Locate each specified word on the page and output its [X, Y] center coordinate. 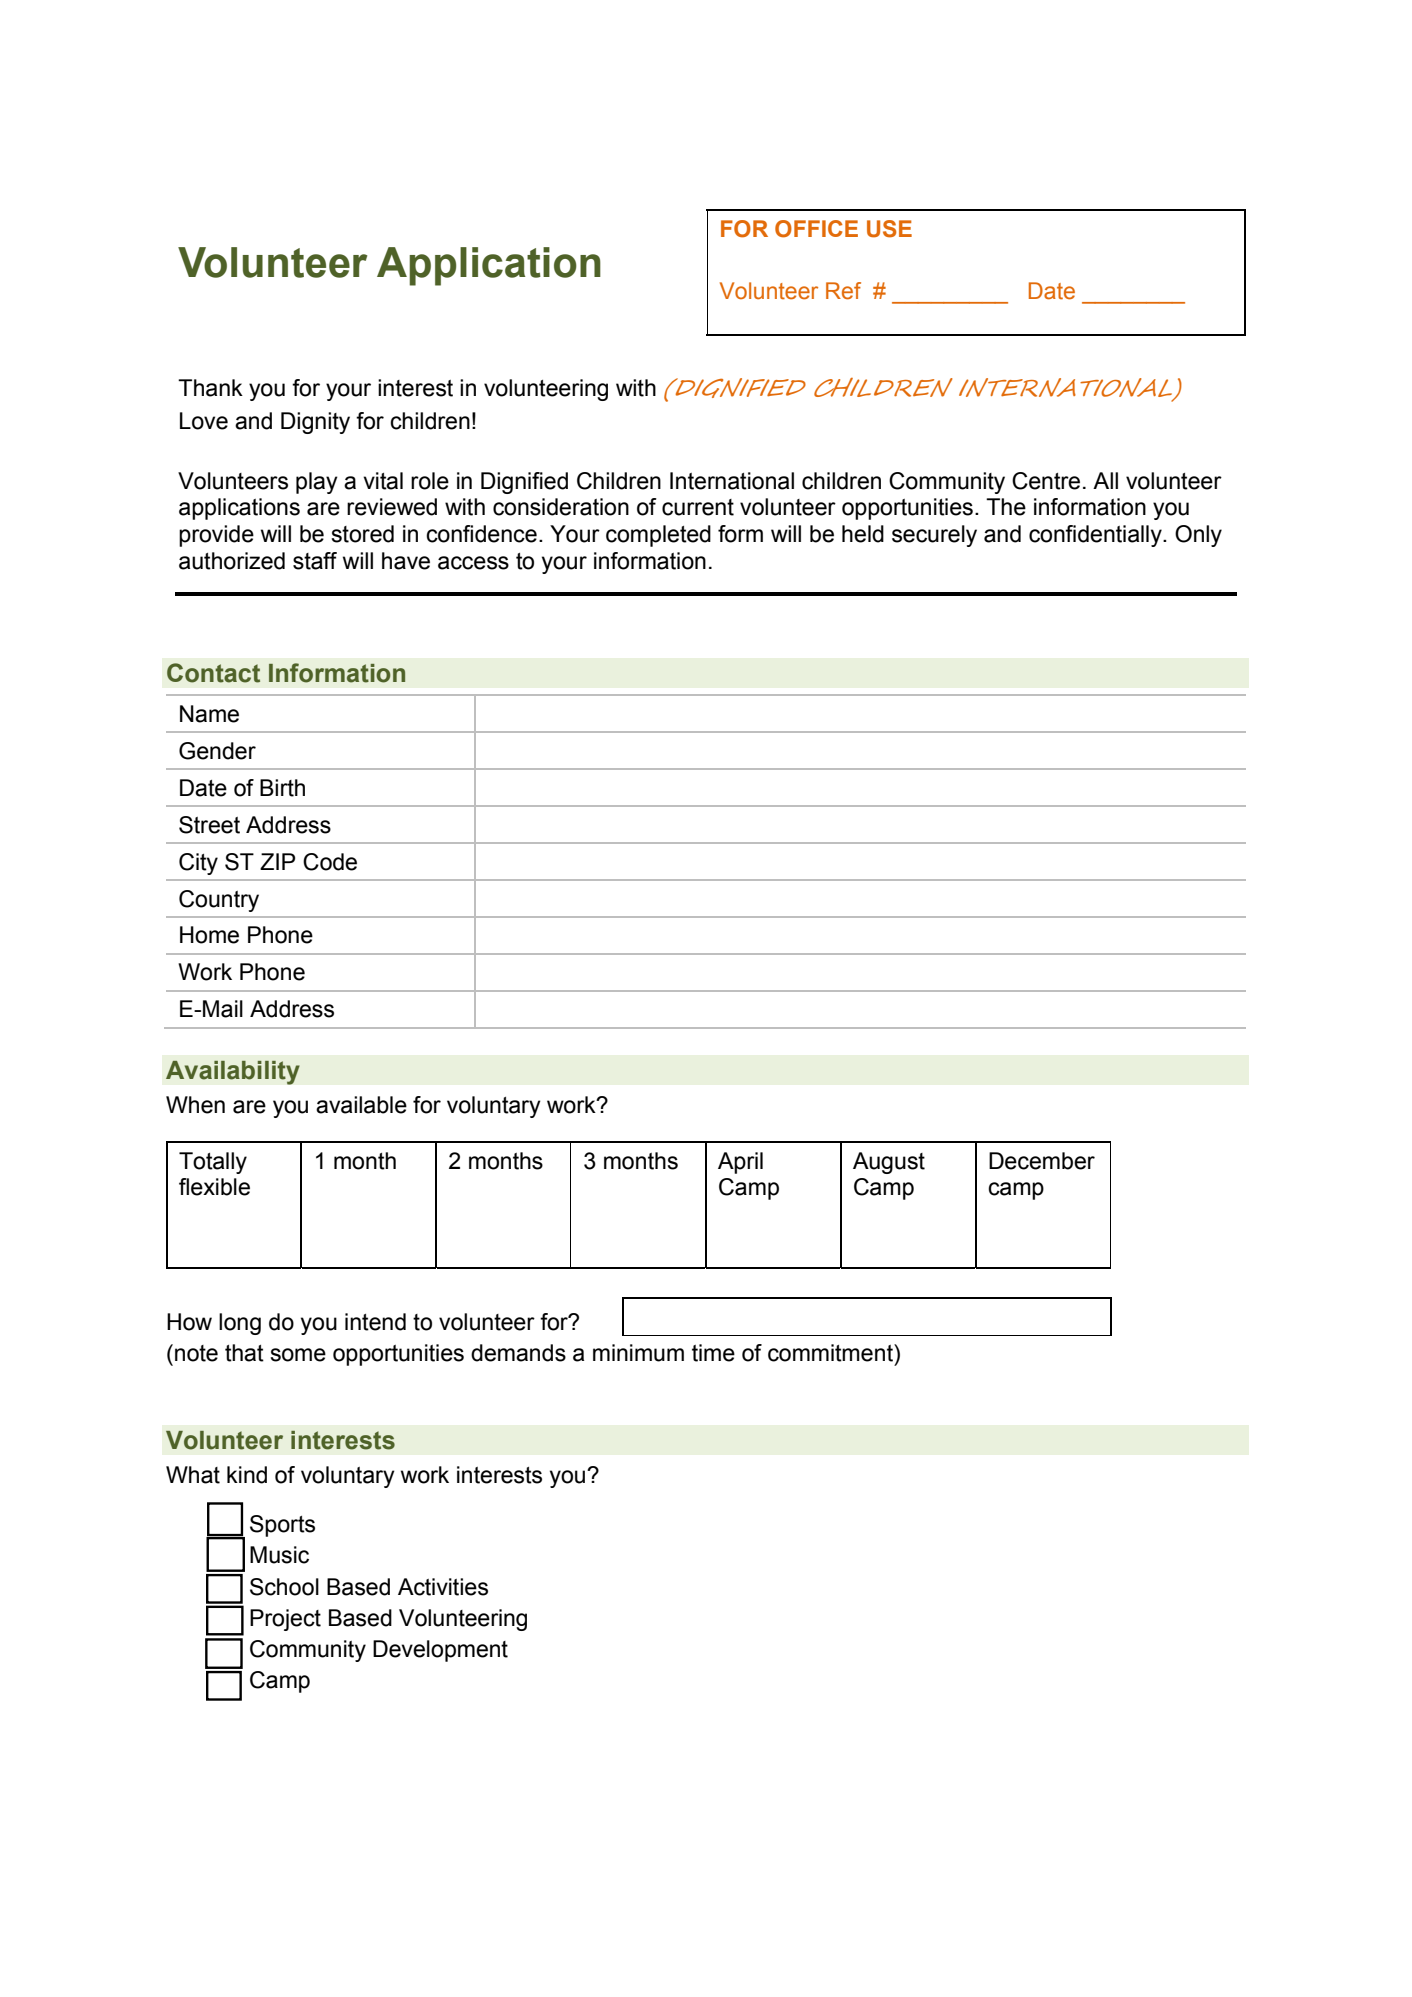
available [361, 1105]
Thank [210, 388]
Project [285, 1620]
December [1042, 1161]
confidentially [1096, 536]
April [740, 1163]
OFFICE [816, 229]
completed [658, 536]
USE [889, 229]
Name [209, 714]
